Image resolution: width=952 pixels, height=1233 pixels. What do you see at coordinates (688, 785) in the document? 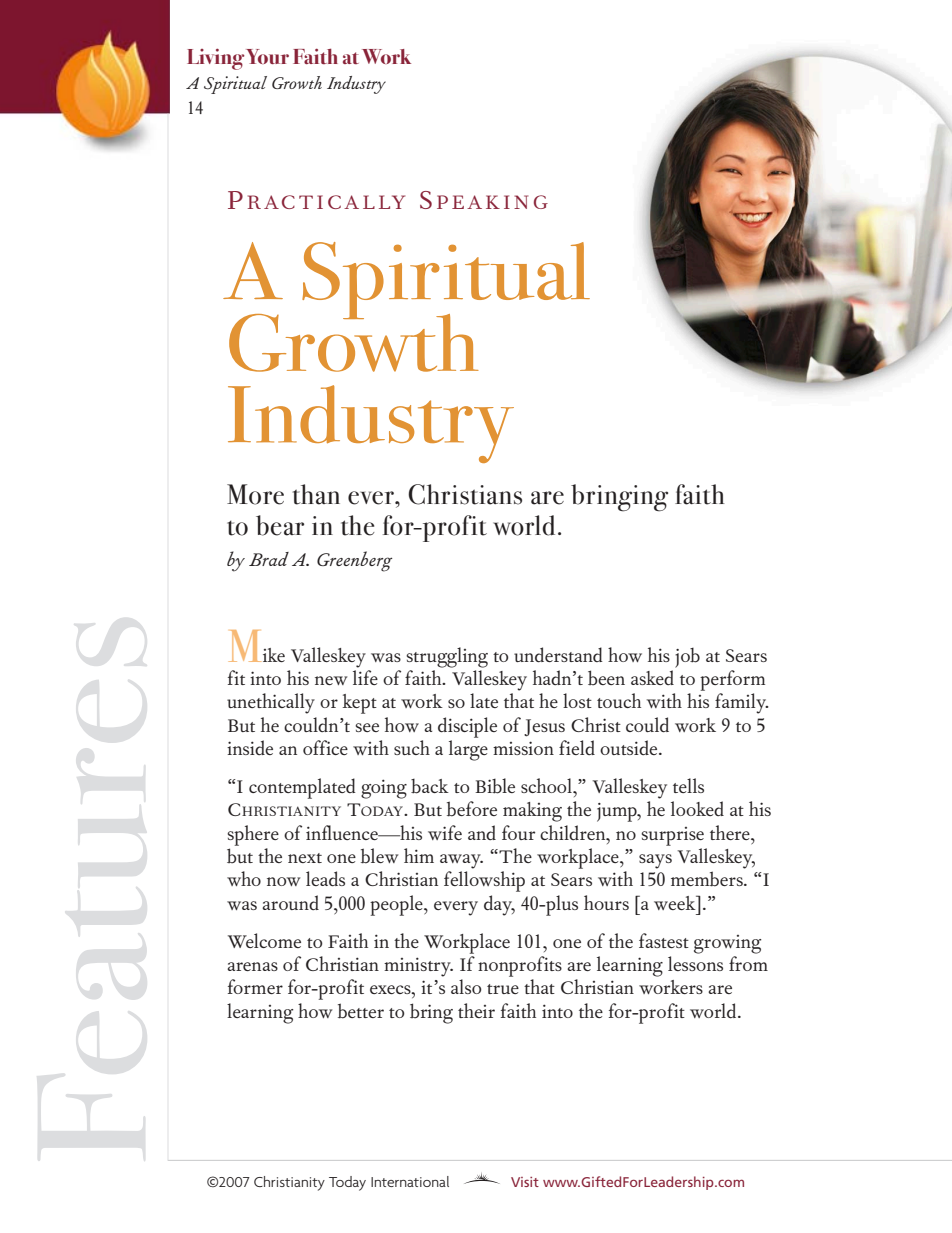
I see `tells` at bounding box center [688, 785].
